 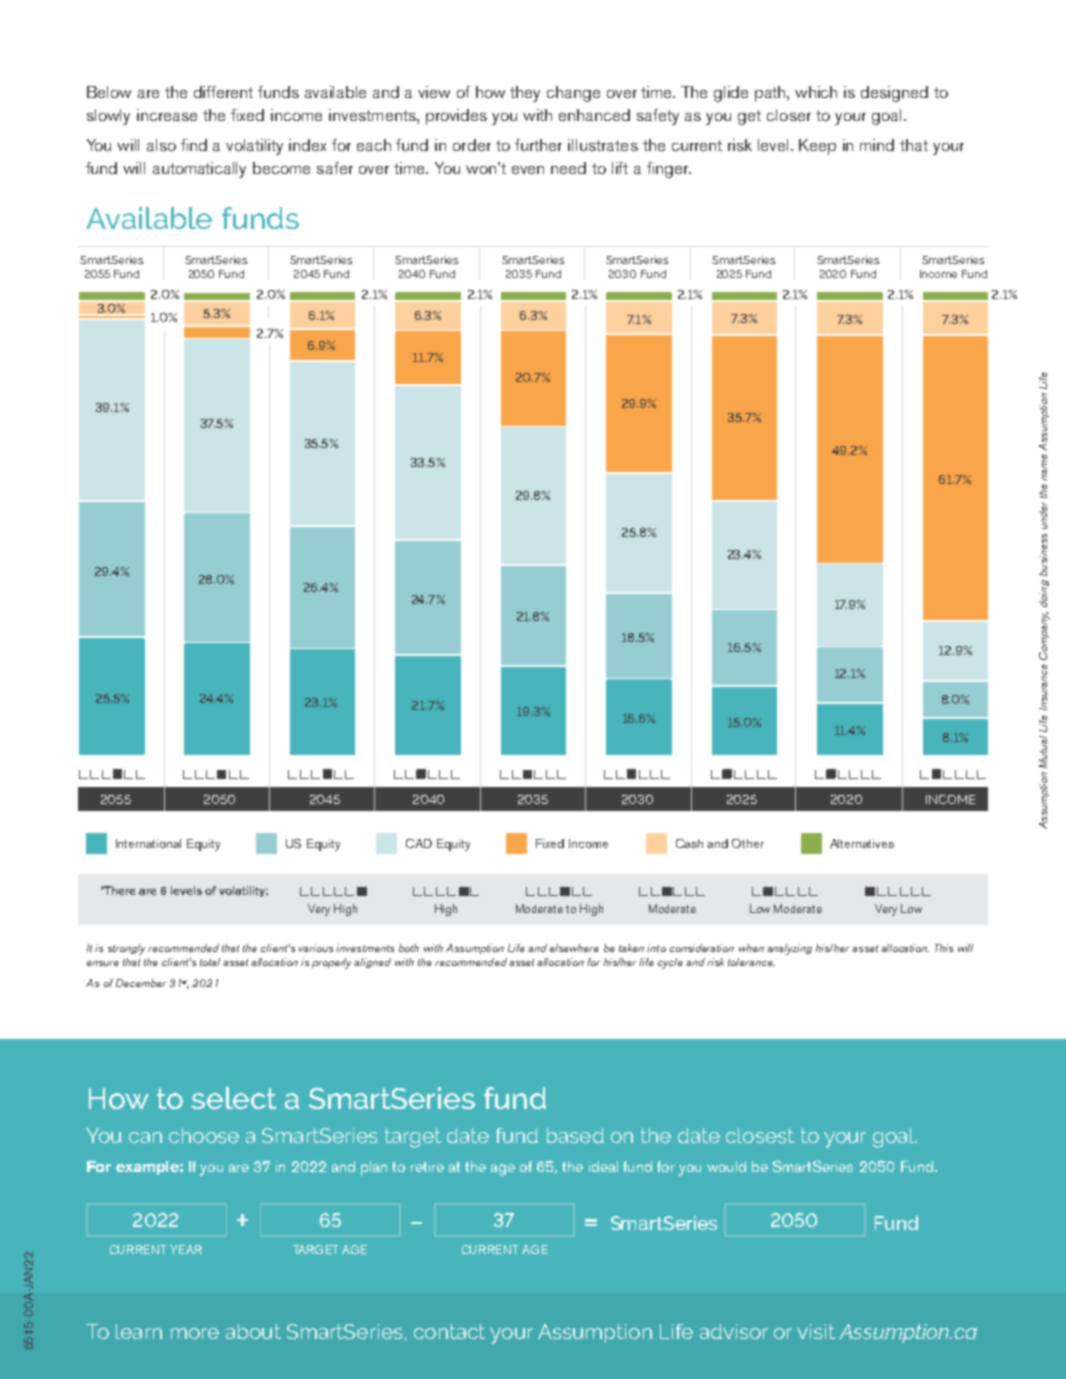 I want to click on contact, so click(x=449, y=1331).
